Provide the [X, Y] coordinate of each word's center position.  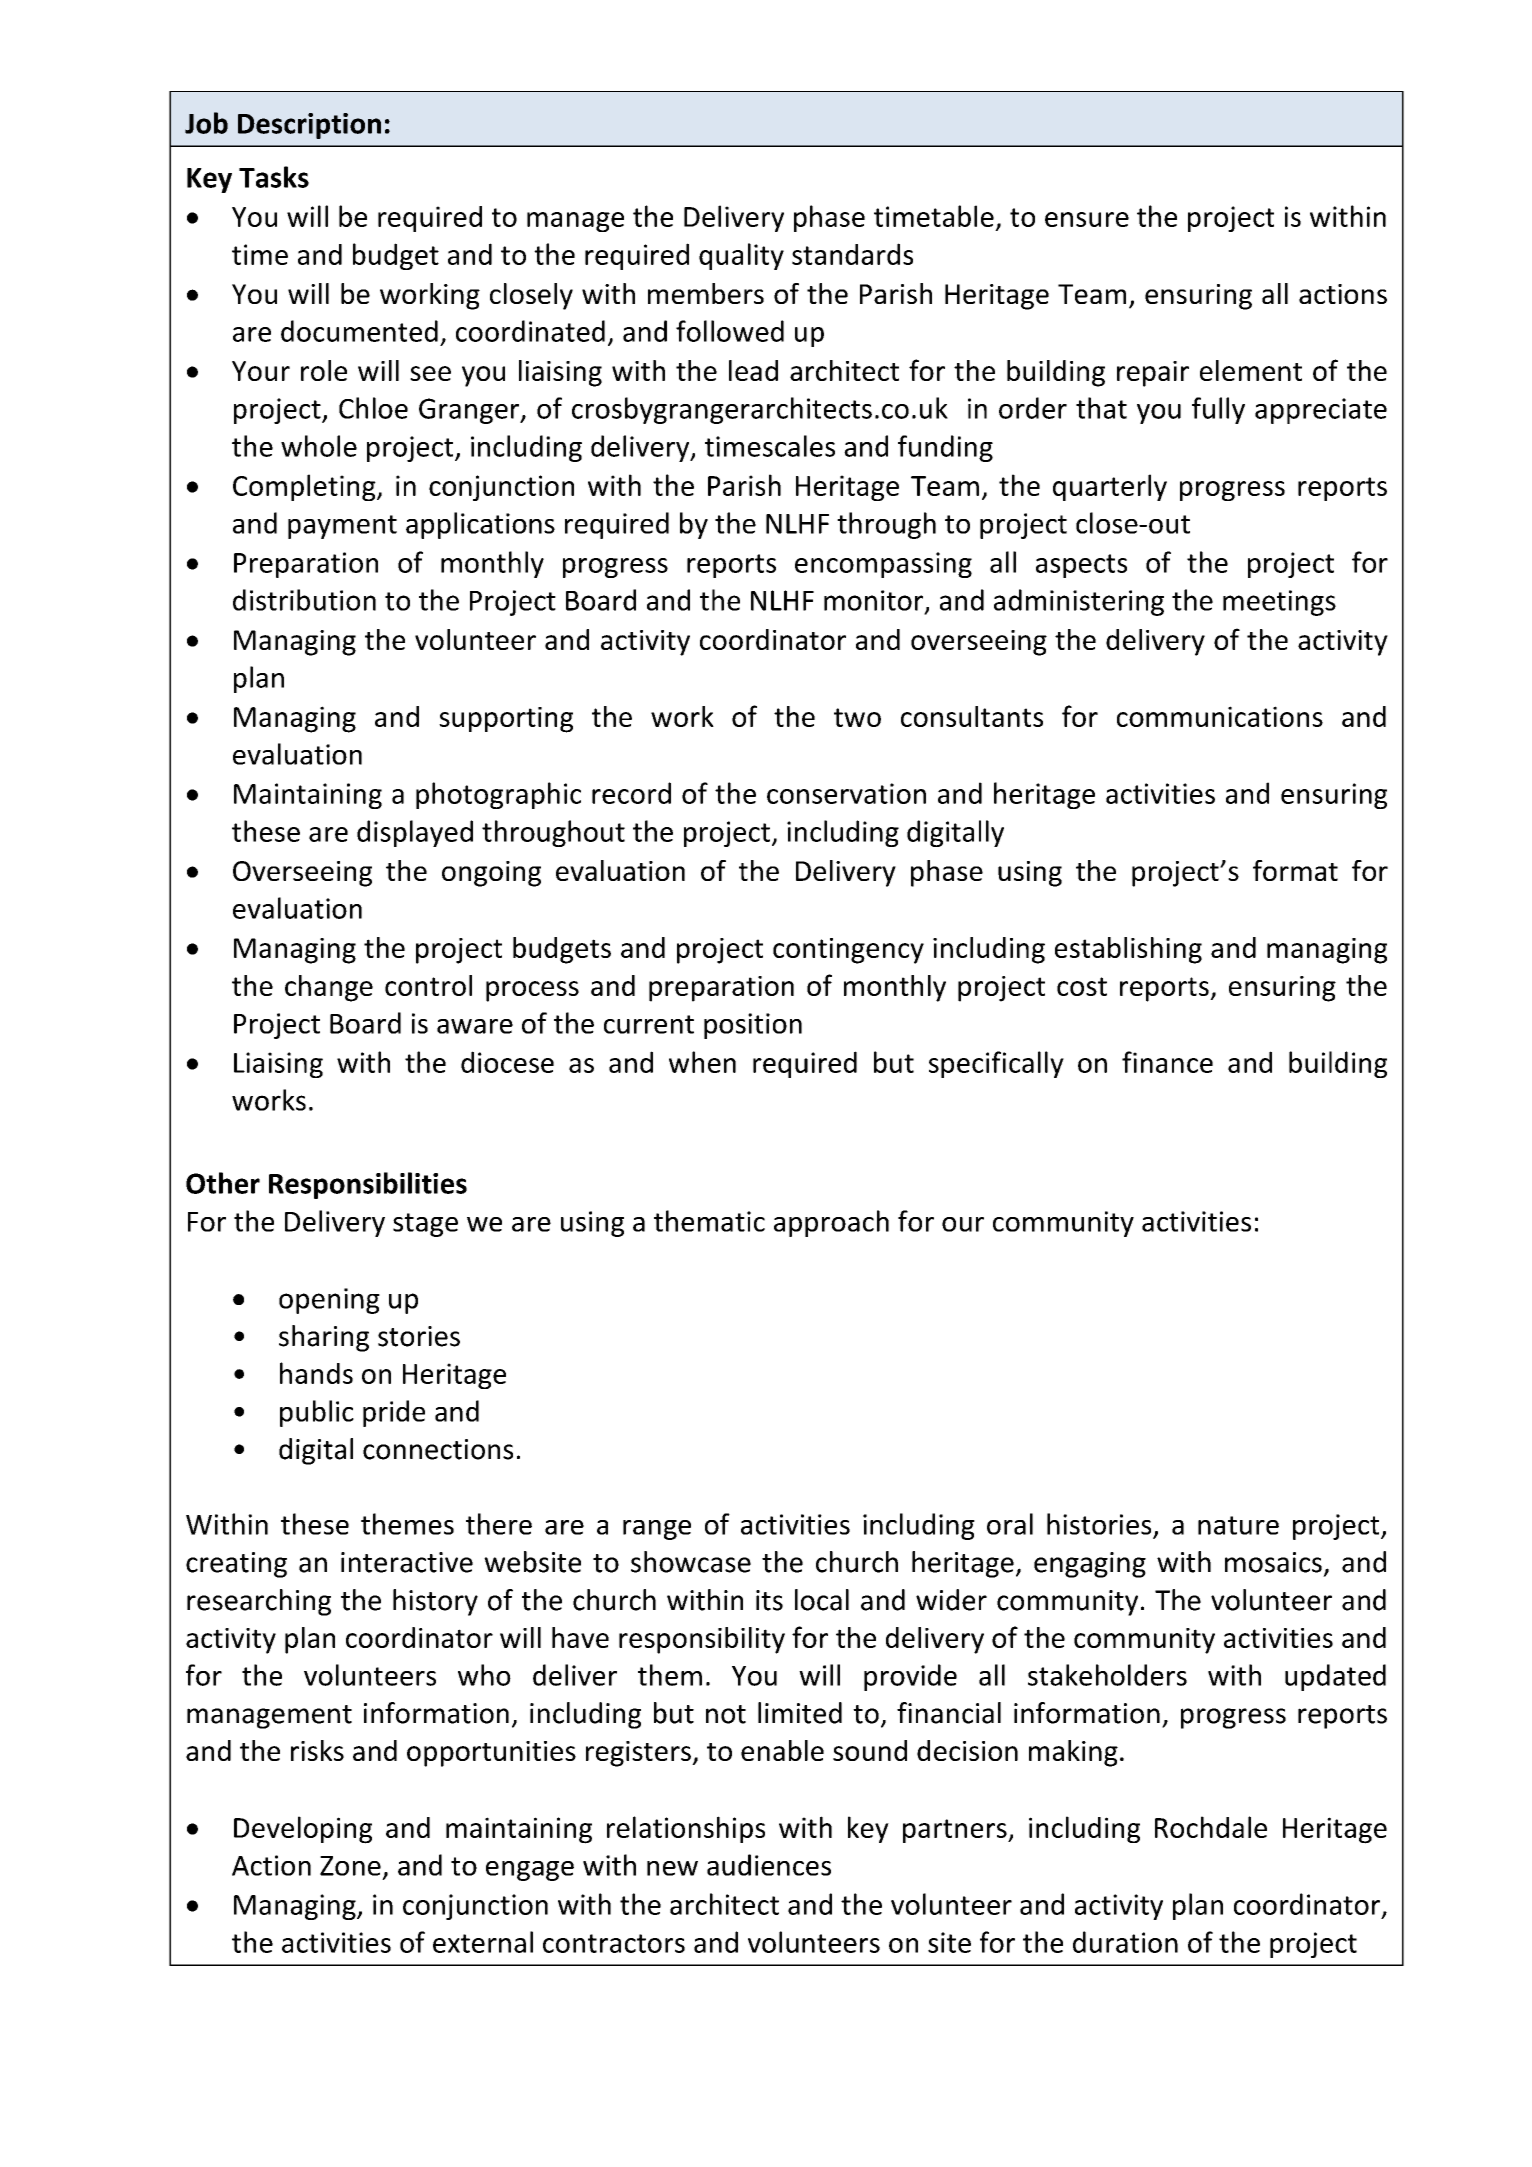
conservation [846, 793]
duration [1125, 1942]
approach [831, 1223]
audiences [769, 1865]
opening [329, 1301]
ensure [1087, 219]
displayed [415, 833]
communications [1220, 716]
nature [1238, 1525]
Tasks [274, 177]
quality [741, 256]
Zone [350, 1866]
